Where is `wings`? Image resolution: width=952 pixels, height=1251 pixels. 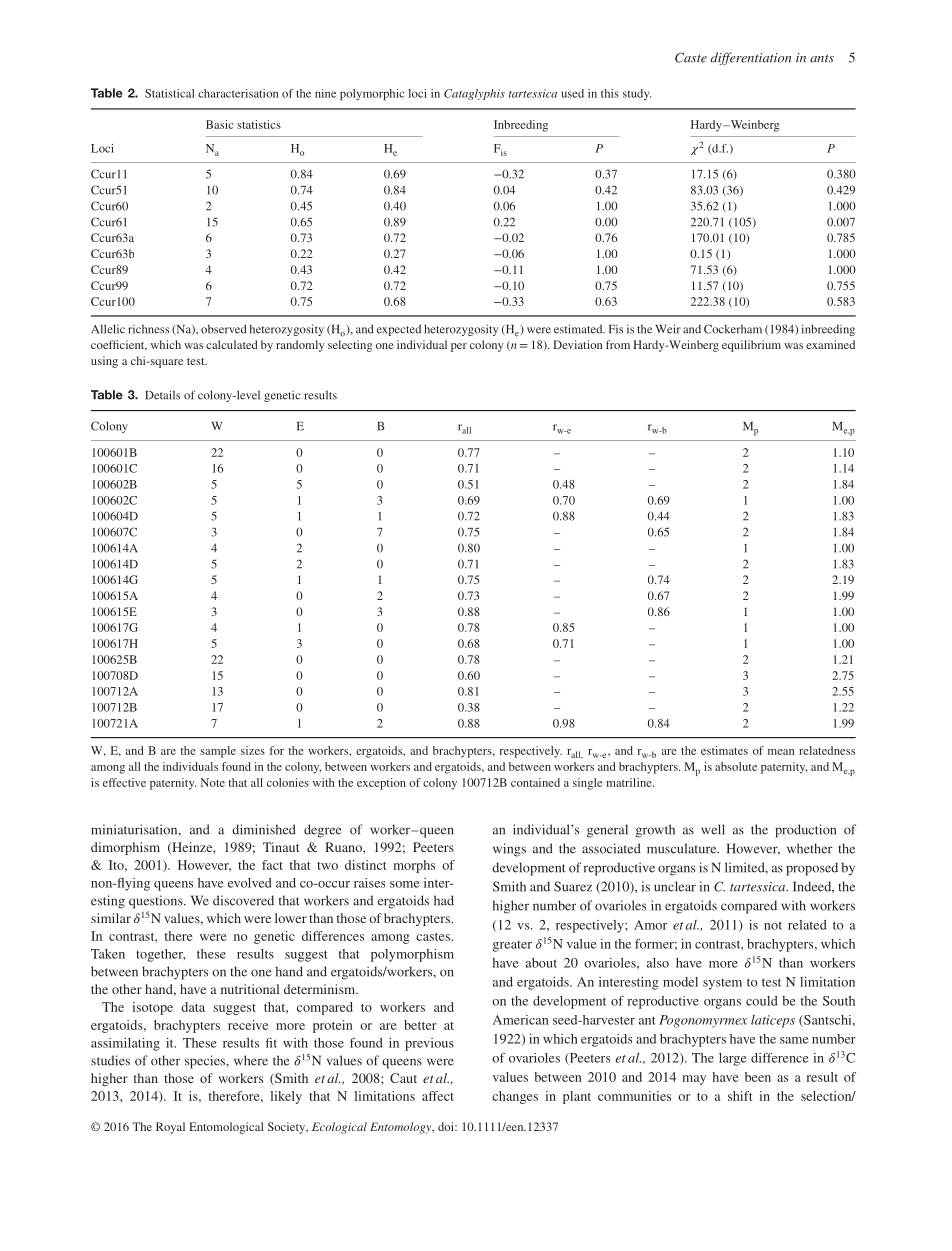
wings is located at coordinates (509, 850).
